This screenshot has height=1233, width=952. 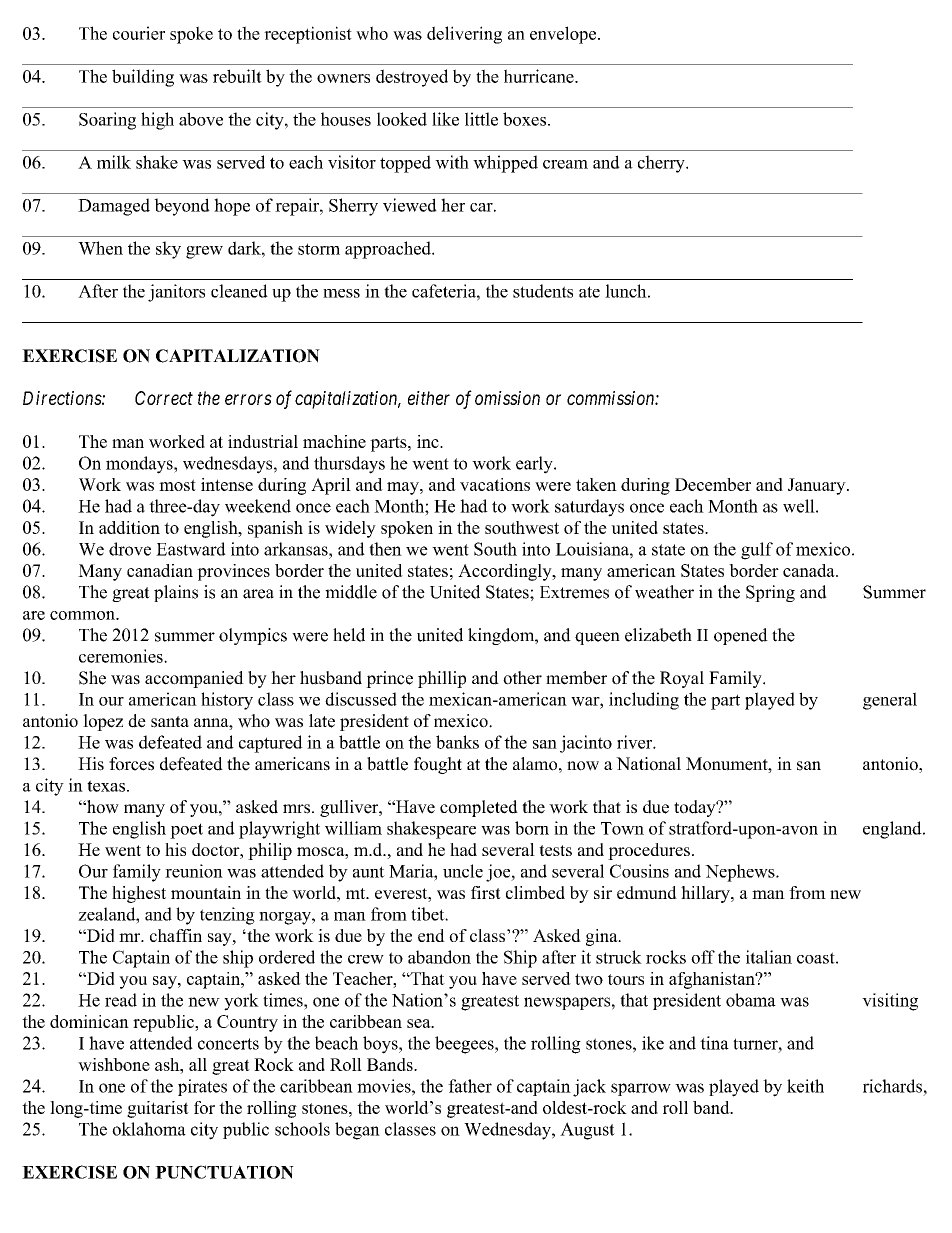 What do you see at coordinates (149, 1129) in the screenshot?
I see `oklahoma` at bounding box center [149, 1129].
